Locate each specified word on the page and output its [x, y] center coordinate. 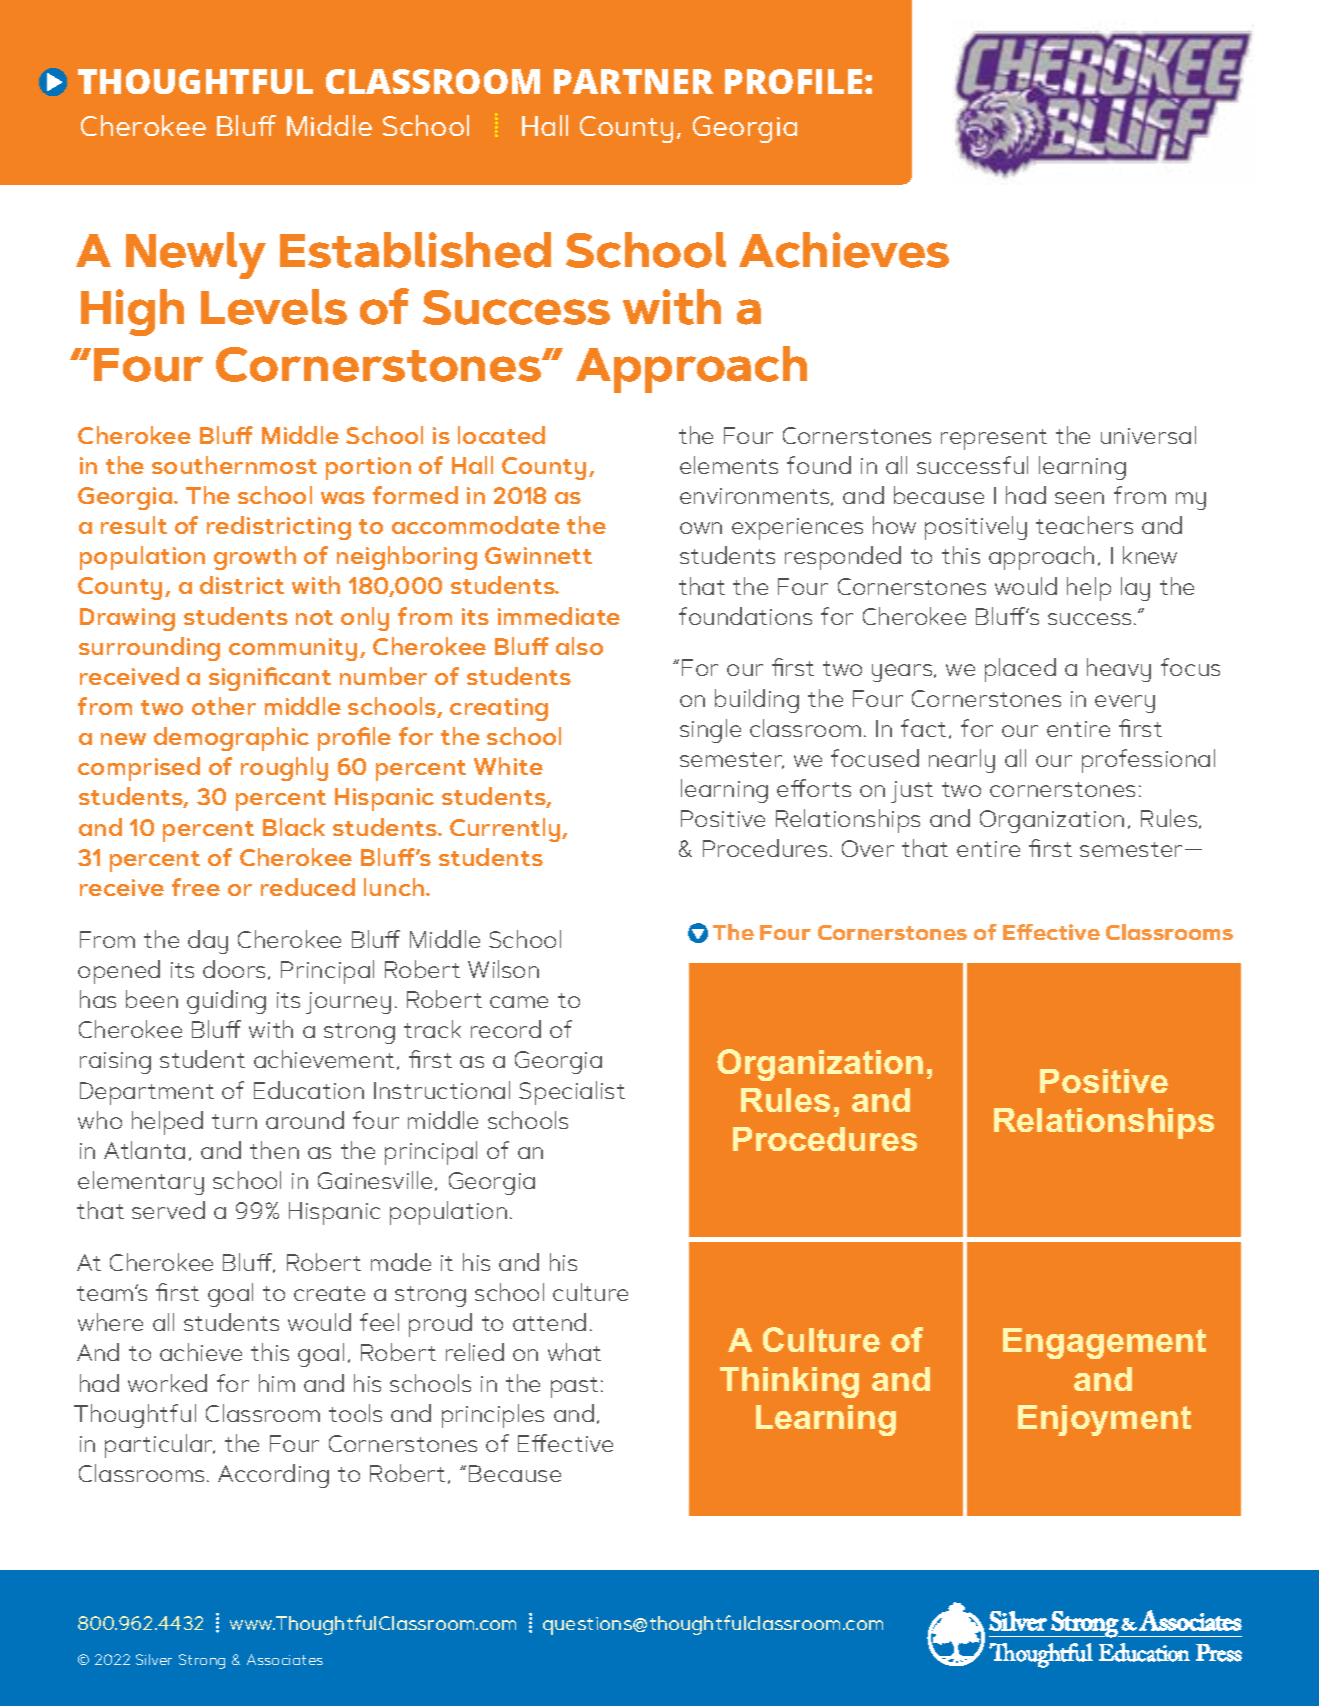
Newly [196, 255]
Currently [506, 830]
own [701, 528]
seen [1079, 498]
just [912, 792]
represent [994, 439]
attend [549, 1322]
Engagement [1104, 1343]
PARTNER [633, 81]
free [196, 887]
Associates [285, 1659]
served [168, 1210]
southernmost [234, 465]
